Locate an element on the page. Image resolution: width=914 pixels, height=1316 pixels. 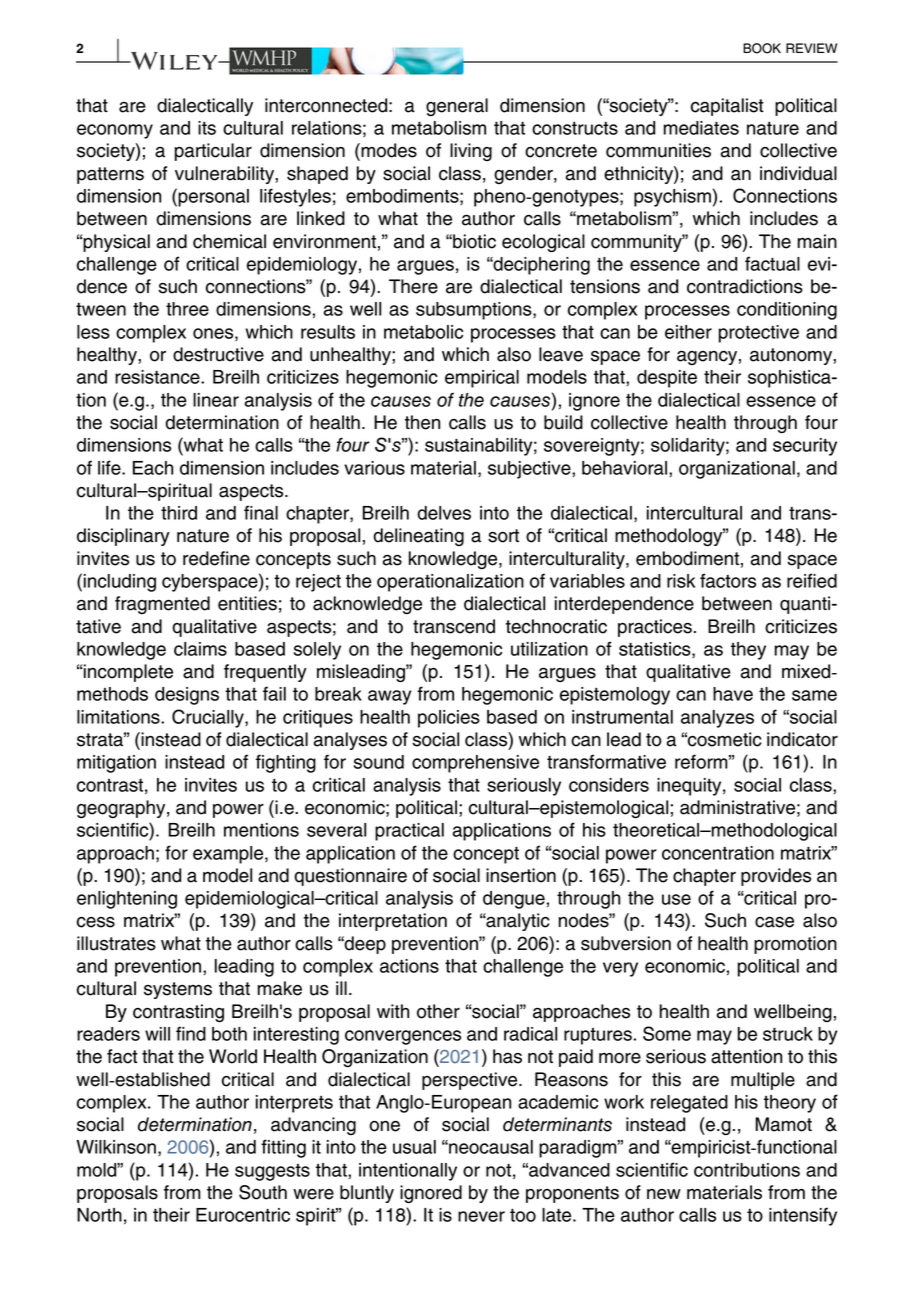
its is located at coordinates (207, 128).
